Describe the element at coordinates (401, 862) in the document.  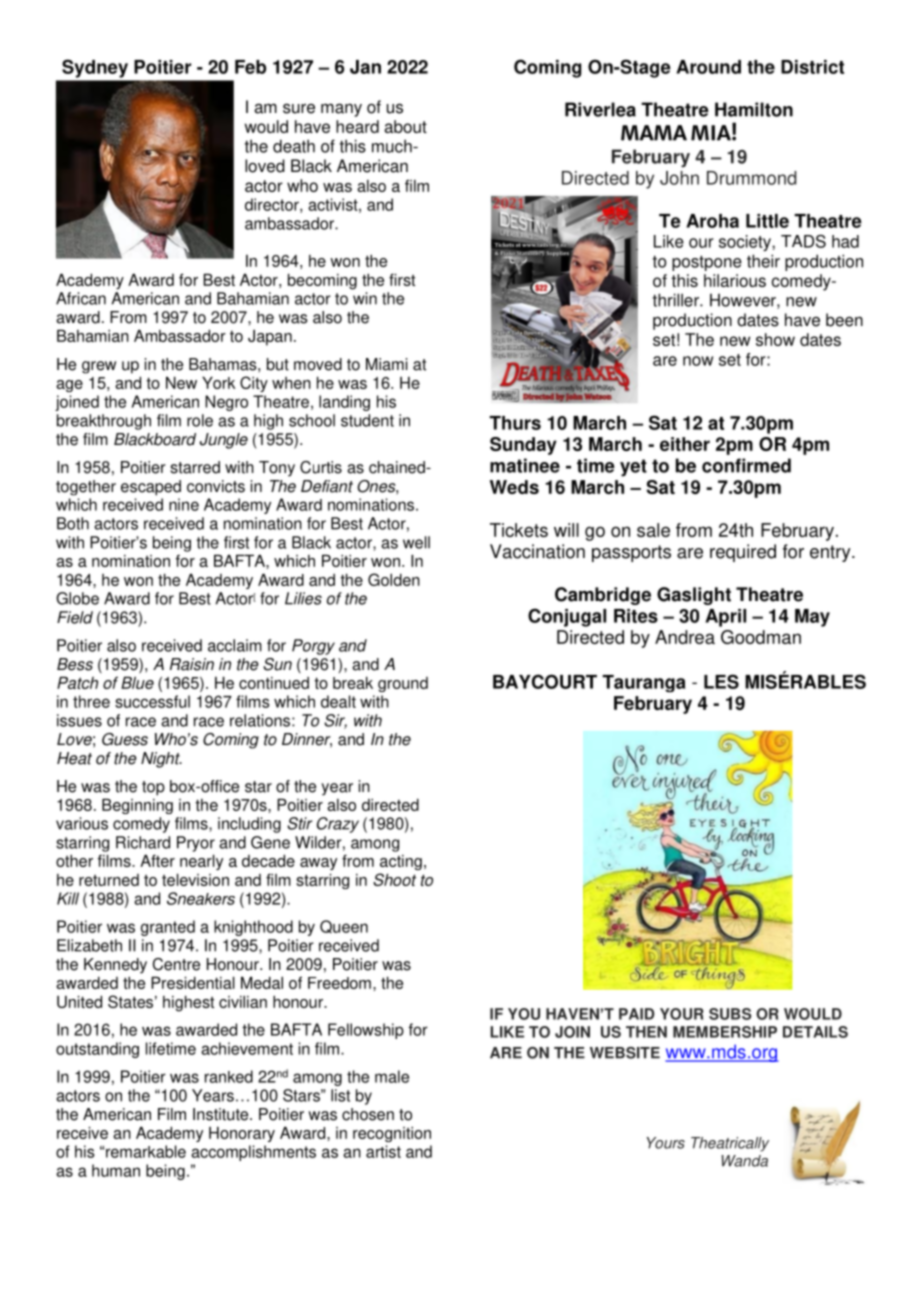
I see `acting` at that location.
